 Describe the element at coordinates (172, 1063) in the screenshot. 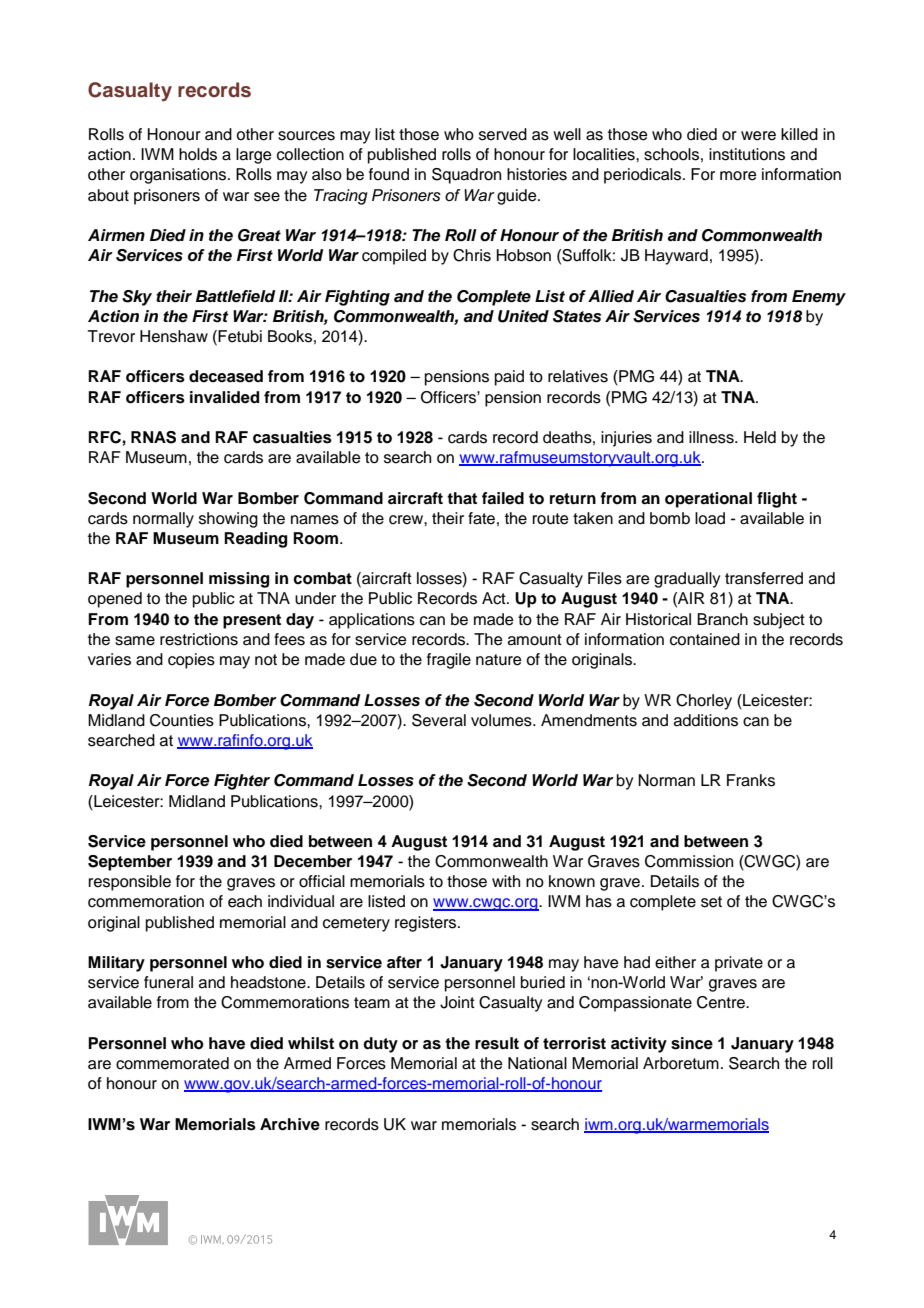

I see `commemorated` at that location.
